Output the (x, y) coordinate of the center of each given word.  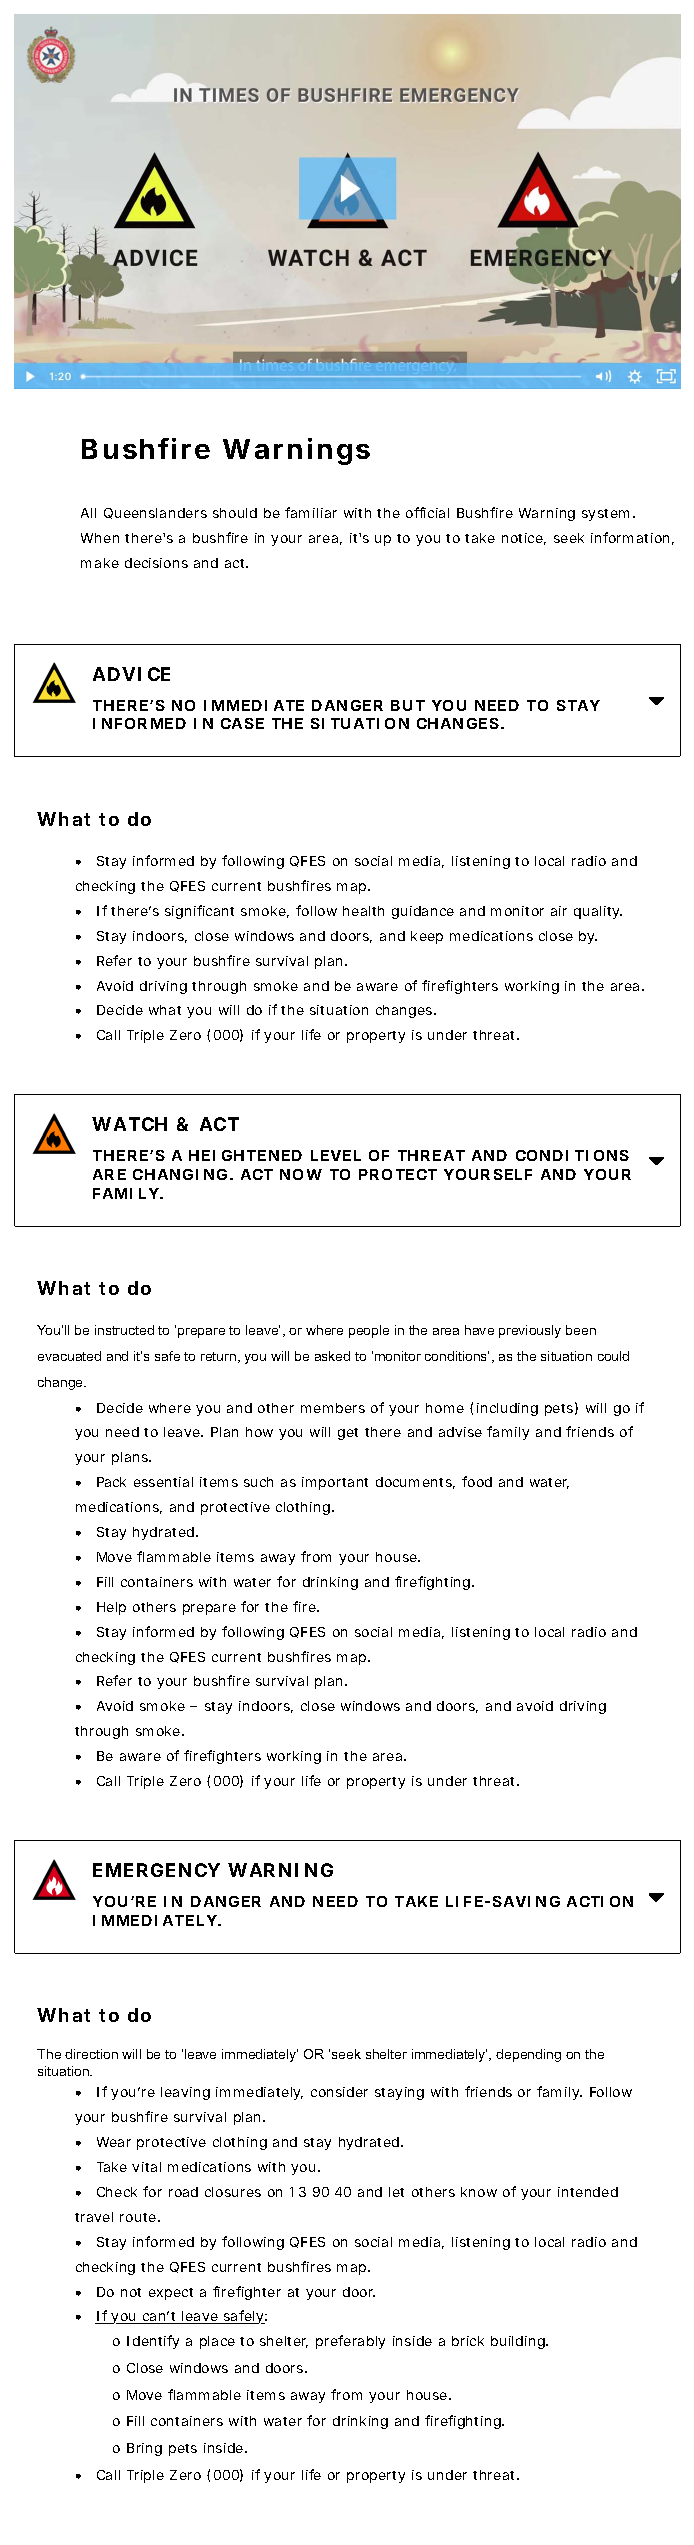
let (396, 2192)
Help (111, 1608)
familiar (311, 512)
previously (530, 1331)
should (235, 513)
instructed (124, 1330)
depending (528, 2055)
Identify (153, 2342)
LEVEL (336, 1155)
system (605, 515)
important (335, 1483)
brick (468, 2341)
